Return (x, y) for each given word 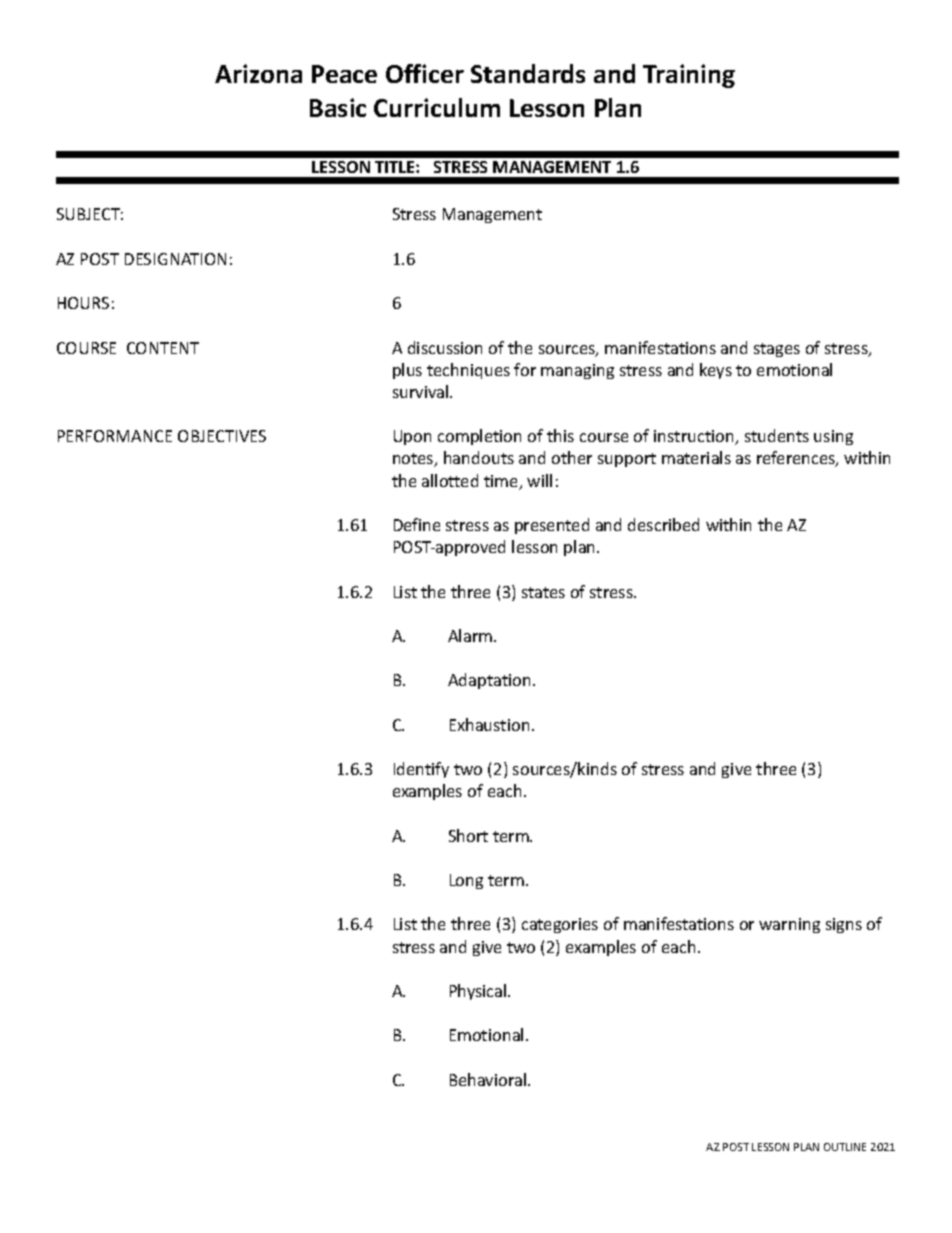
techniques (468, 371)
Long (466, 881)
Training (689, 76)
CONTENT (163, 348)
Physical (479, 992)
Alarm (471, 635)
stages (777, 350)
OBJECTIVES (222, 436)
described (663, 524)
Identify (421, 770)
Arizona (258, 73)
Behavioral (489, 1079)
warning (789, 925)
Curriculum (437, 107)
